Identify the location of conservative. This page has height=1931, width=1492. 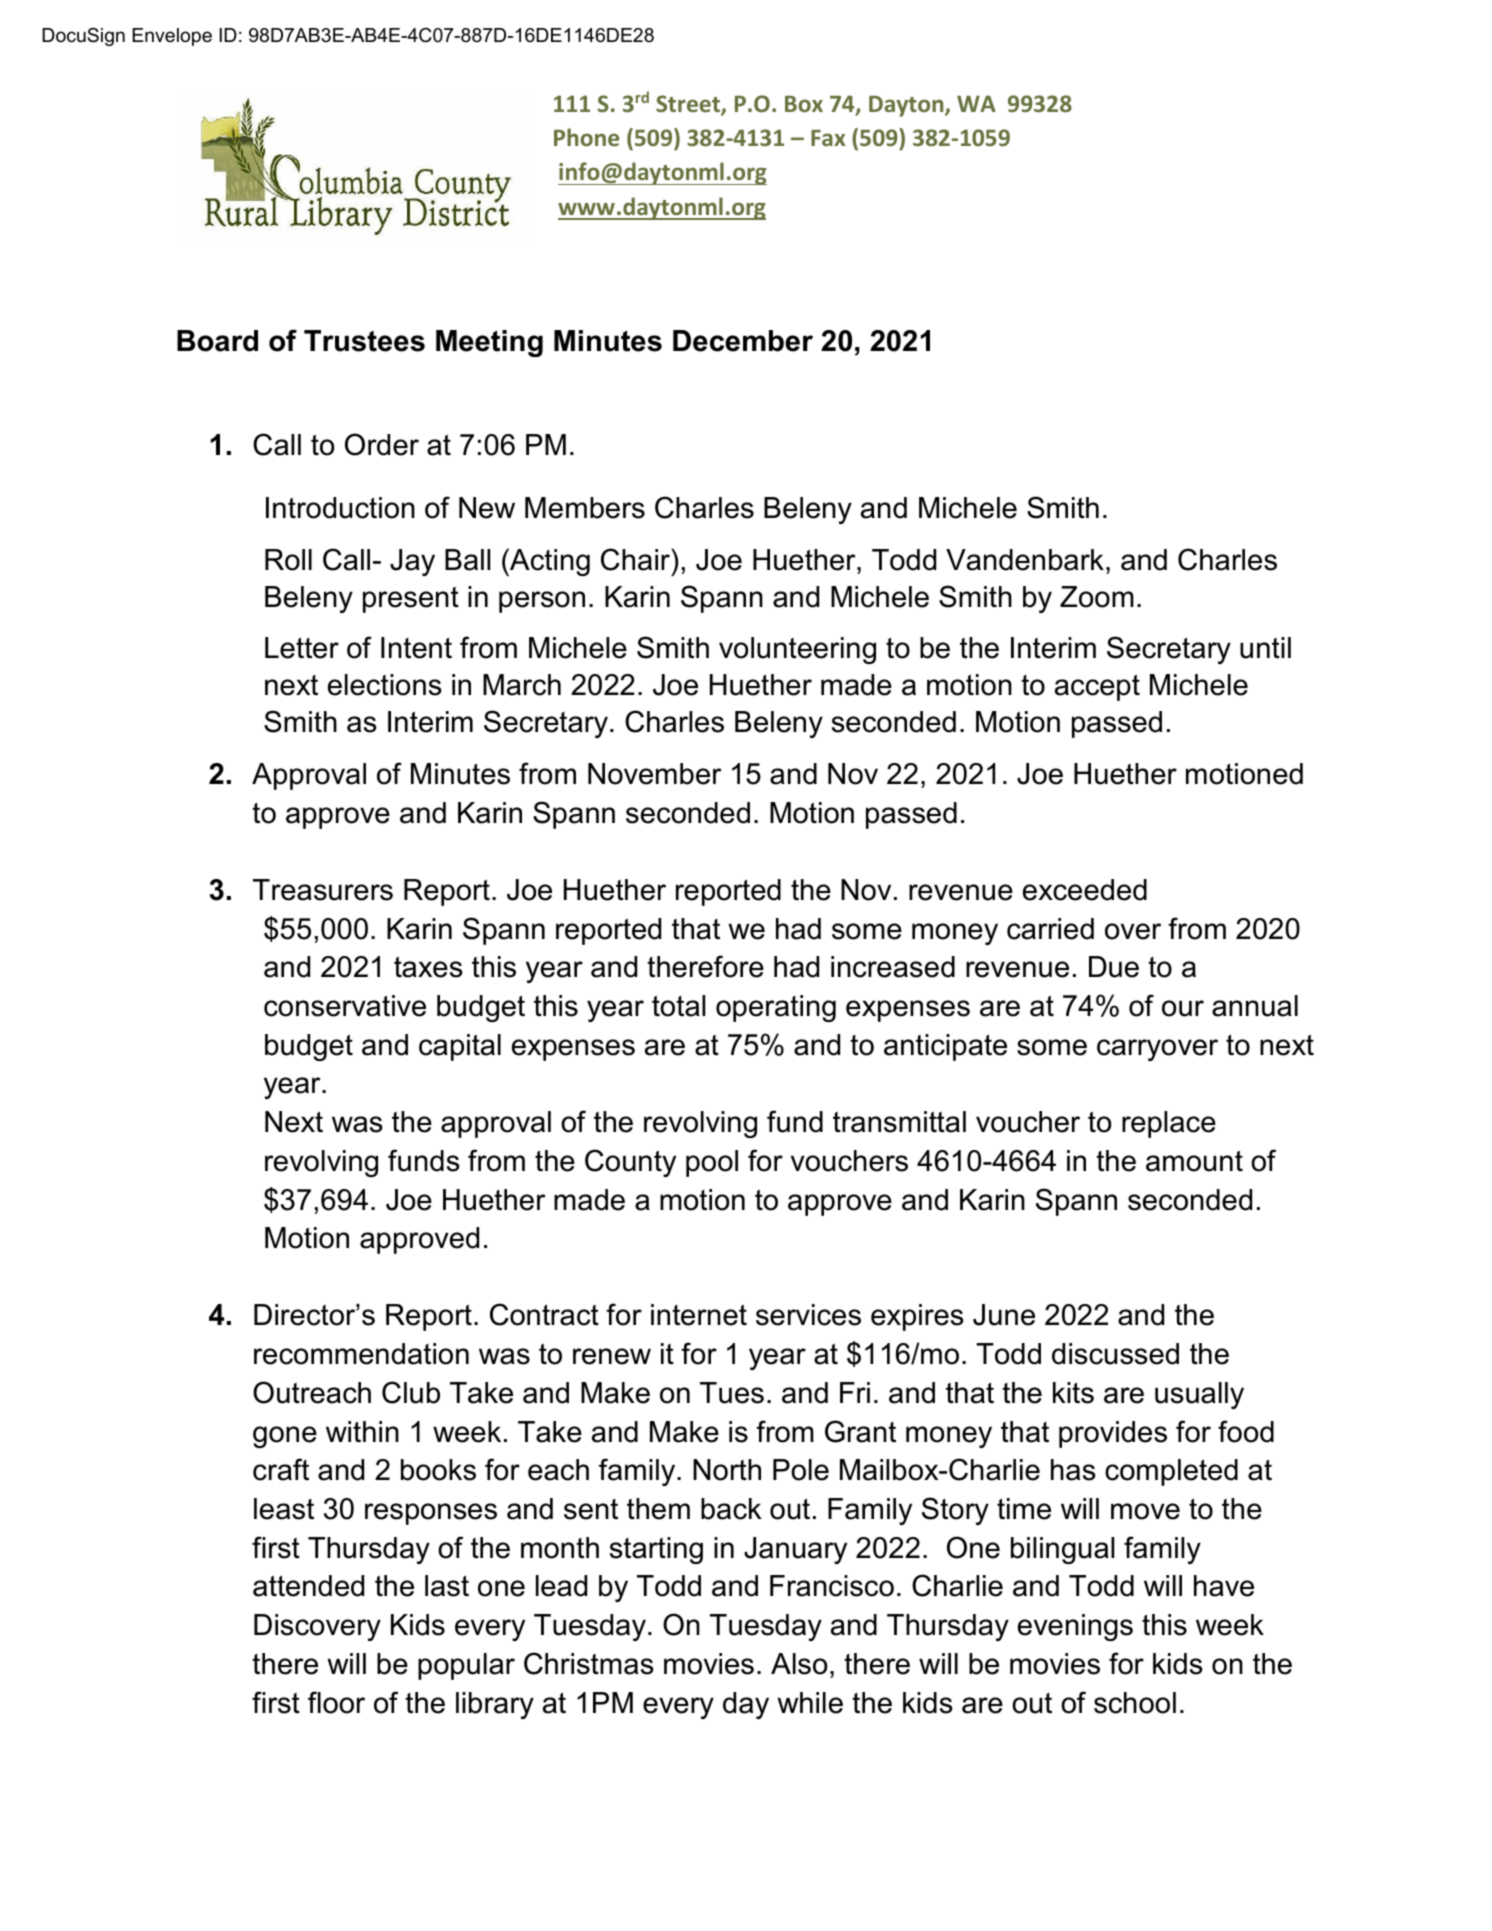
(345, 1006).
